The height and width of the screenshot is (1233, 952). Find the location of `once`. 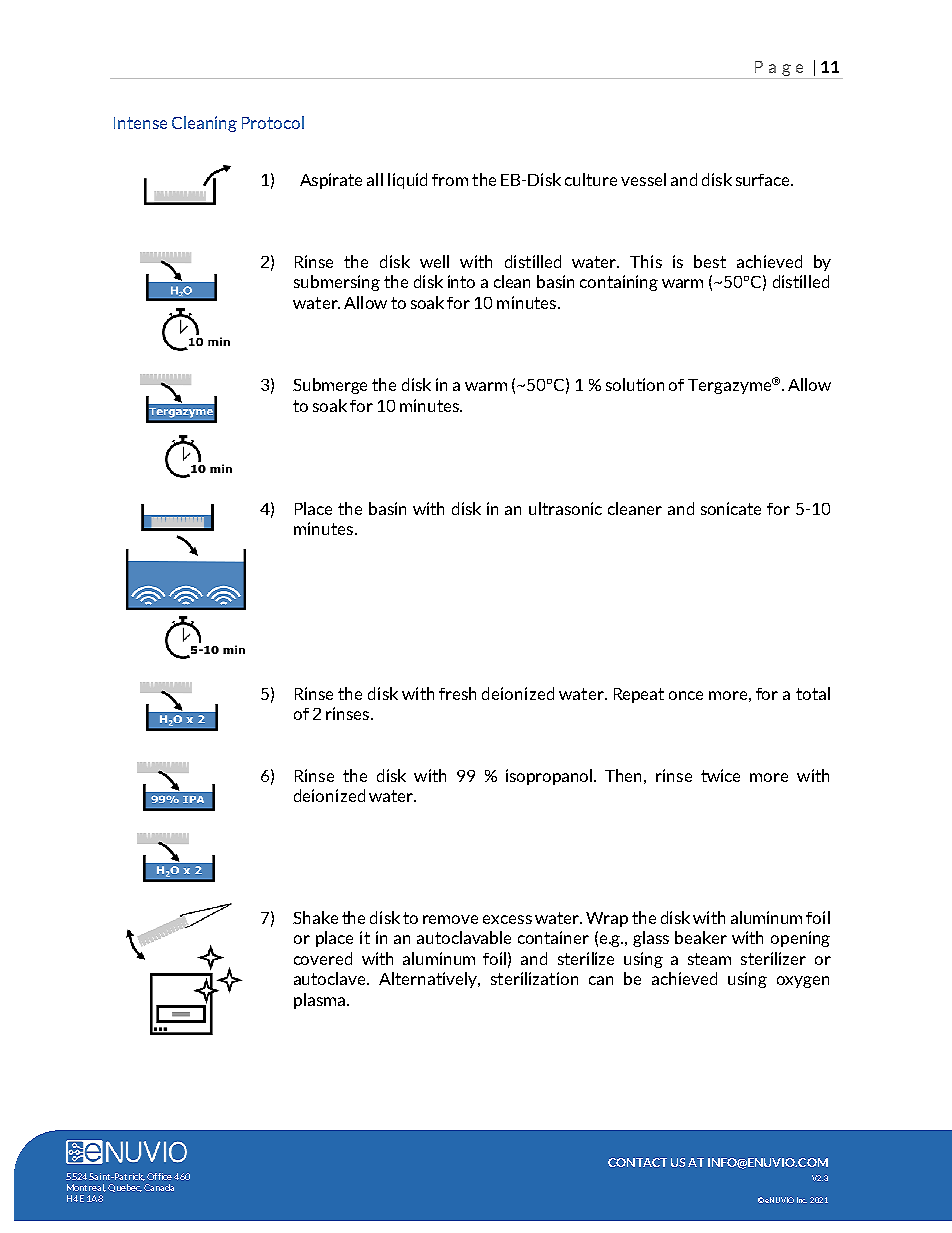

once is located at coordinates (686, 695).
